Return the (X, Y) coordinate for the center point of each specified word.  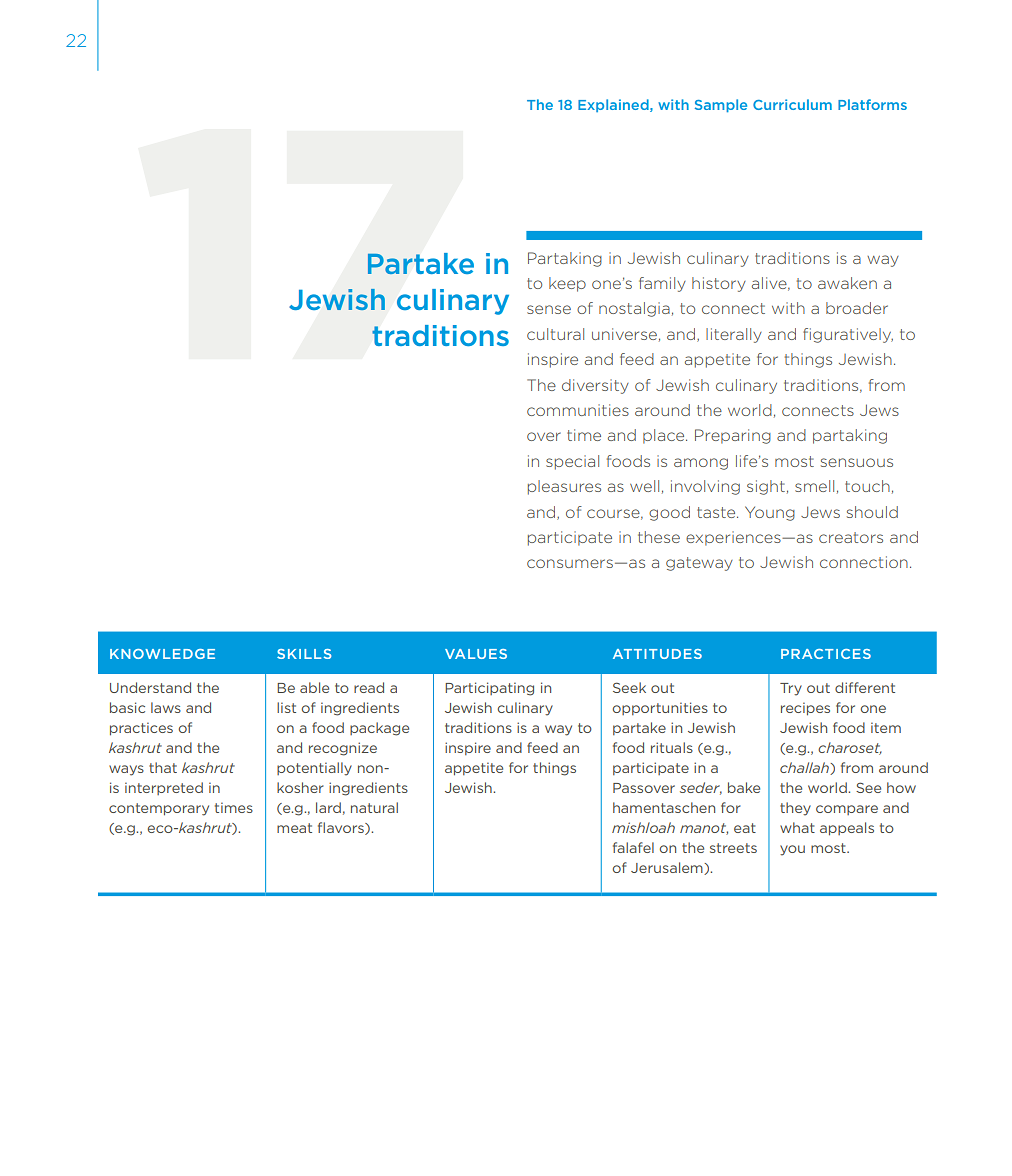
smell (814, 486)
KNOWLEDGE (162, 654)
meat (294, 828)
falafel (633, 847)
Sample (721, 105)
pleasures (564, 487)
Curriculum (792, 104)
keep (567, 284)
